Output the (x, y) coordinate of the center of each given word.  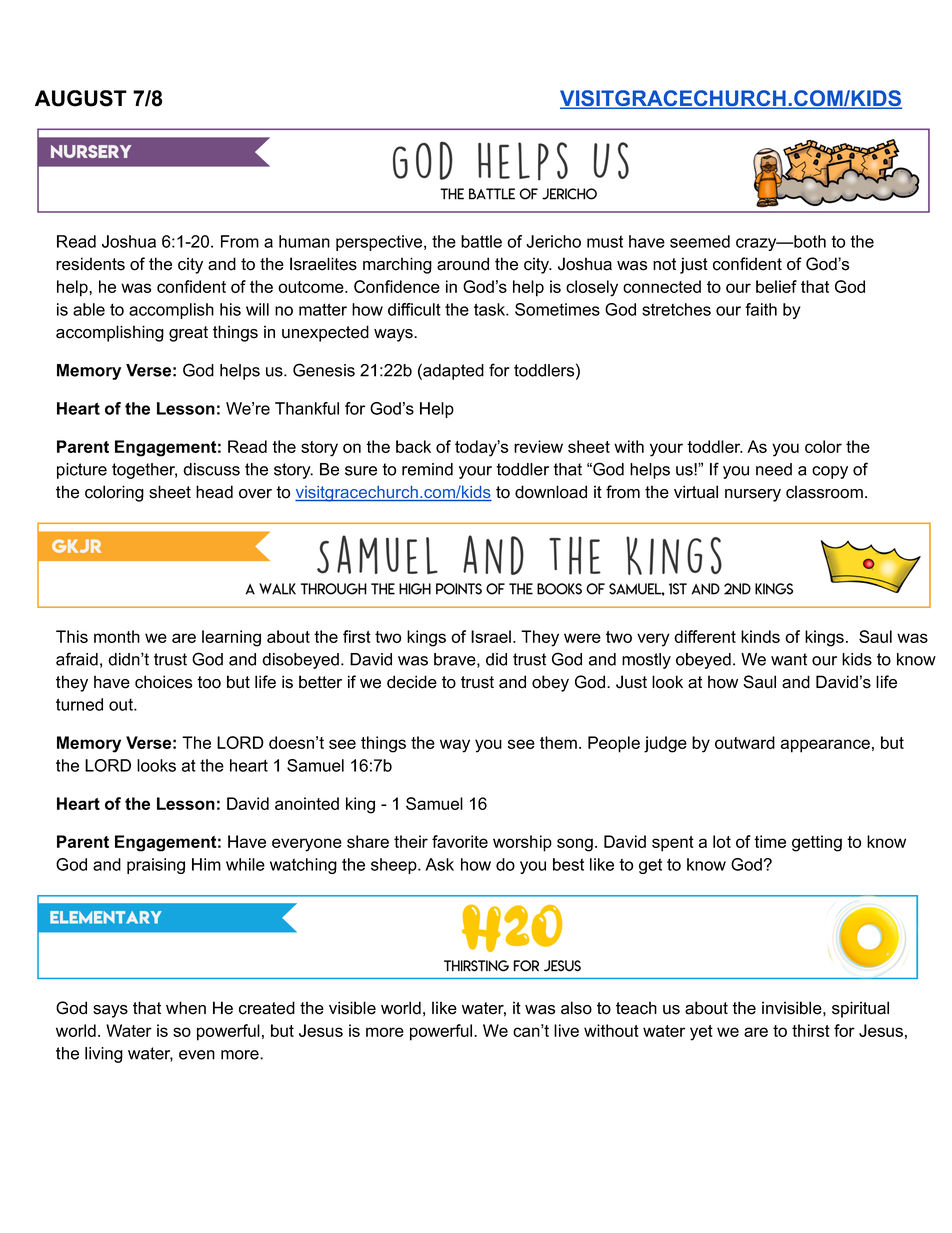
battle (481, 241)
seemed (700, 241)
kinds (760, 636)
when (186, 1008)
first (357, 636)
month (117, 636)
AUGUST (81, 98)
